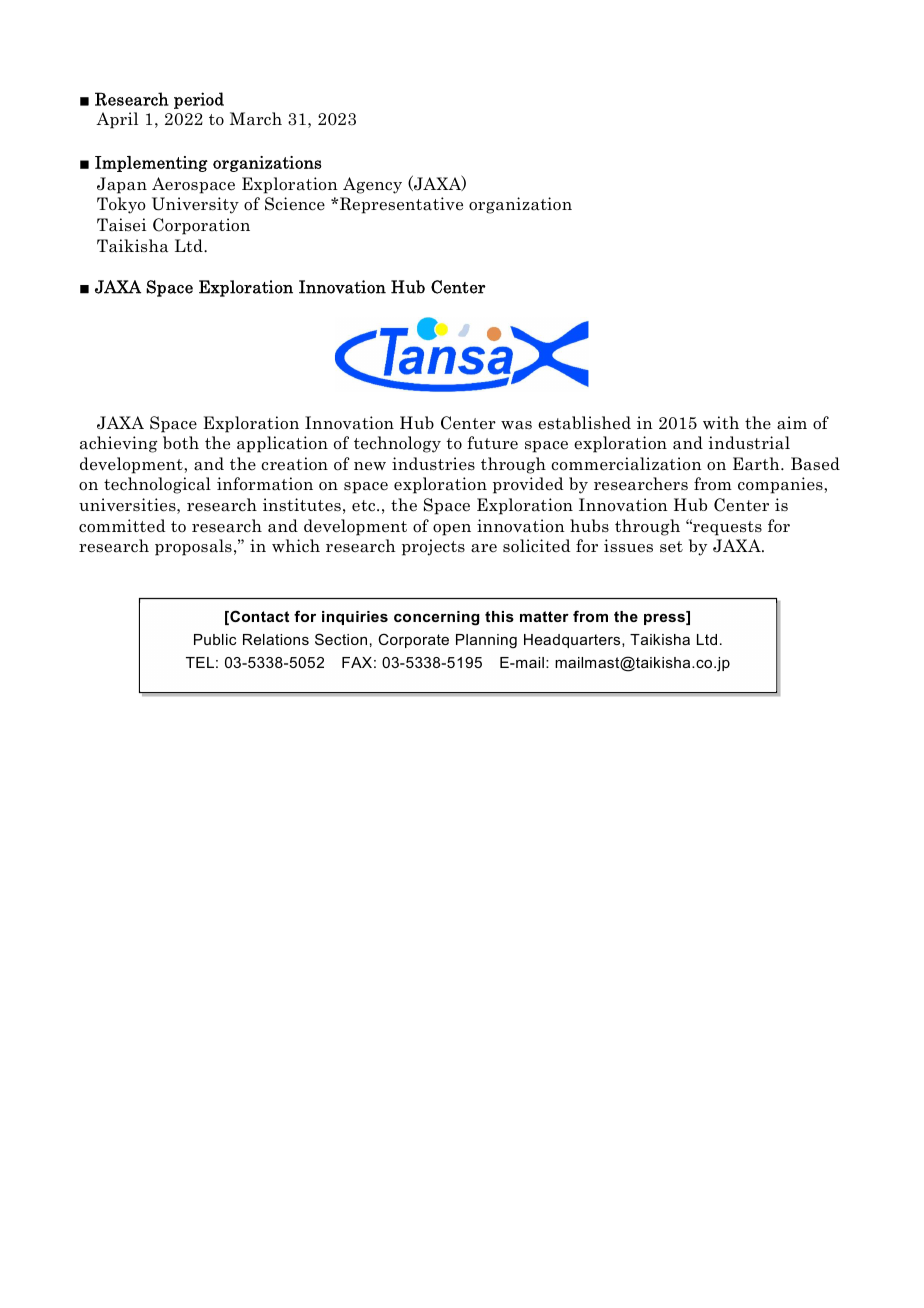  What do you see at coordinates (181, 442) in the document?
I see `both` at bounding box center [181, 442].
